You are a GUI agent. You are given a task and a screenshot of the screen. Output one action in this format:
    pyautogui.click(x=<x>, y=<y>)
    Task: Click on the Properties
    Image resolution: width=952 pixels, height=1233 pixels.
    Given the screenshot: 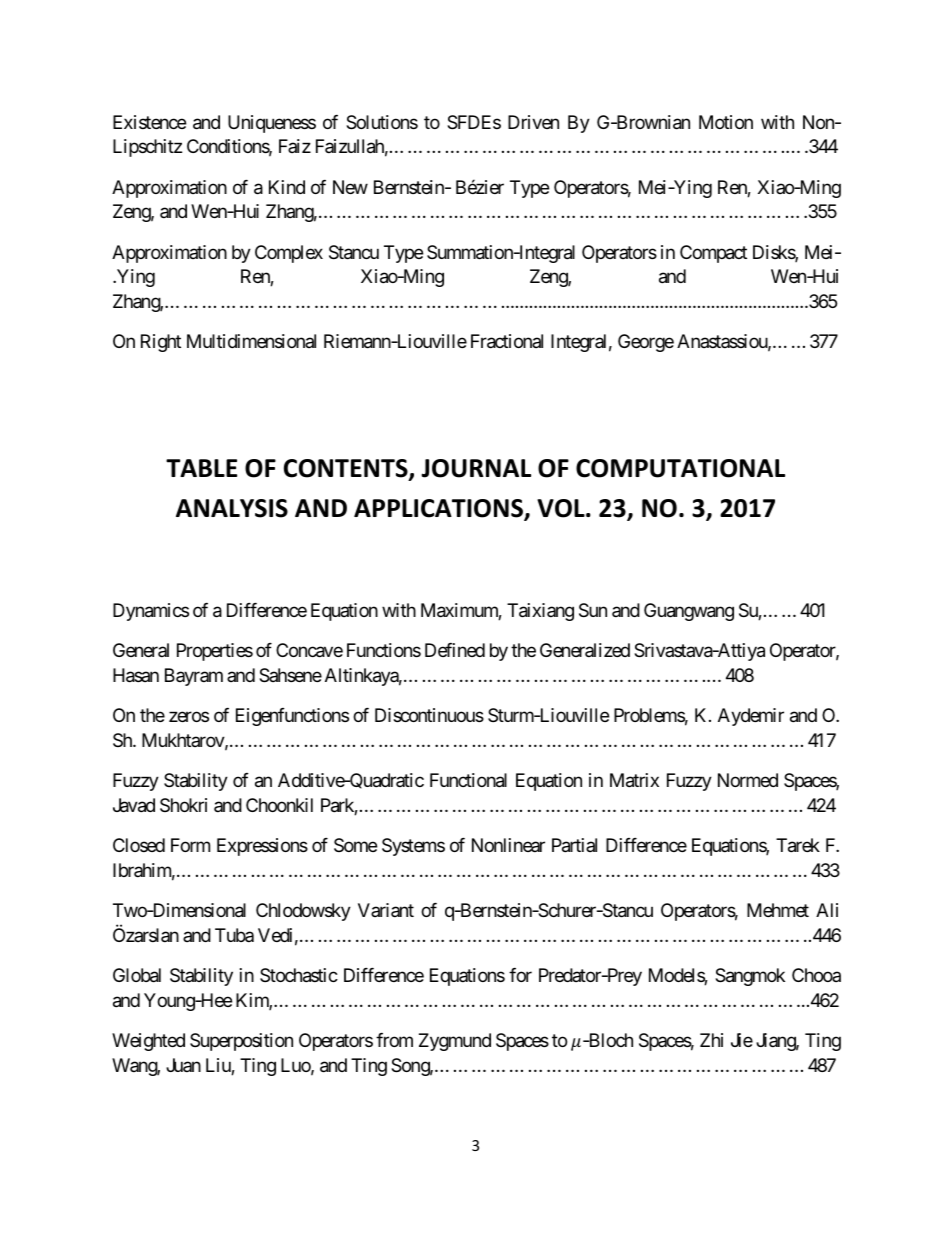 What is the action you would take?
    pyautogui.click(x=215, y=652)
